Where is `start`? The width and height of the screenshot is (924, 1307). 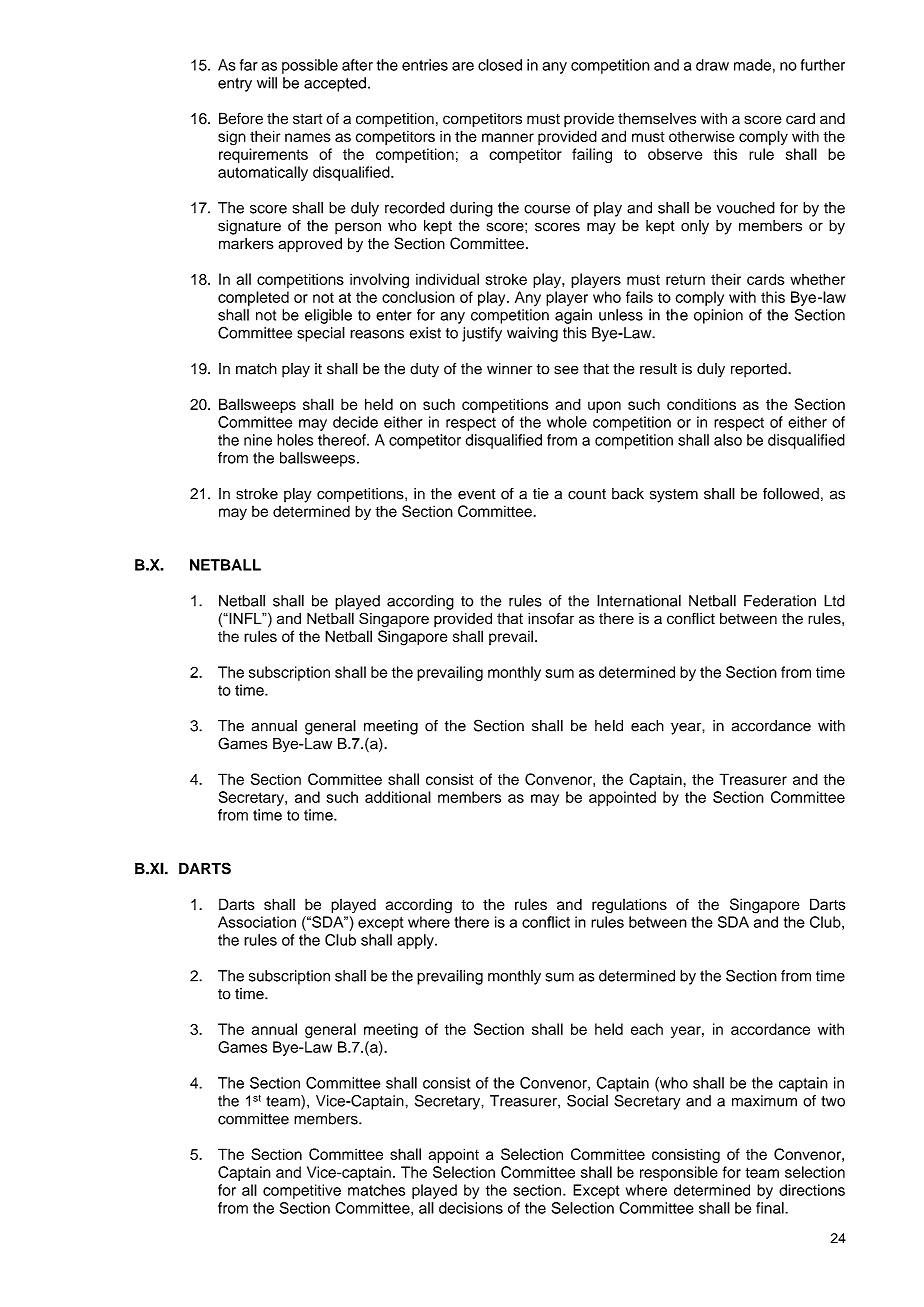
start is located at coordinates (307, 119).
